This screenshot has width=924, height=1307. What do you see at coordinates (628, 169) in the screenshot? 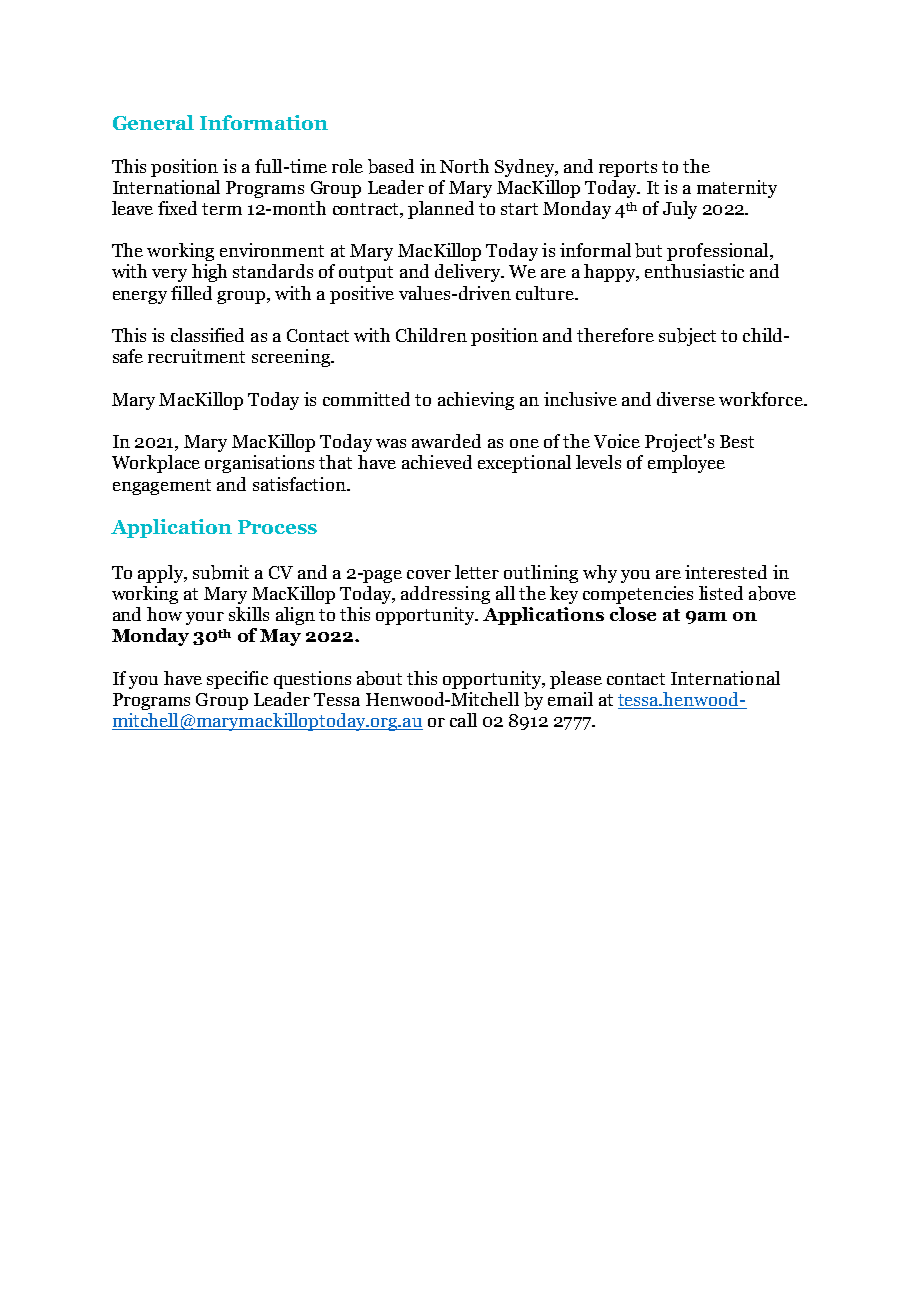
I see `reports` at bounding box center [628, 169].
